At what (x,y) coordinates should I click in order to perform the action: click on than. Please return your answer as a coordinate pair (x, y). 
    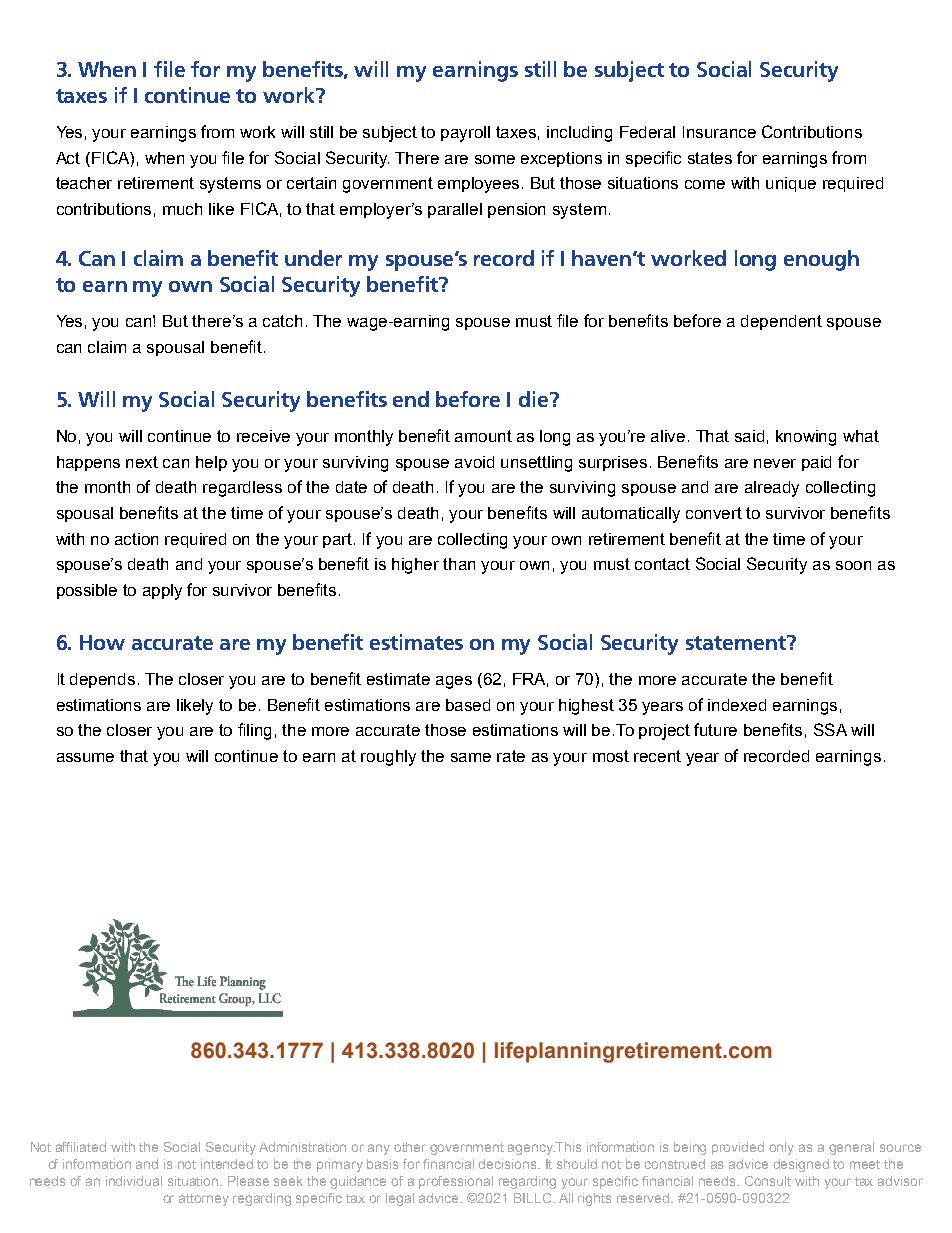
    Looking at the image, I should click on (459, 564).
